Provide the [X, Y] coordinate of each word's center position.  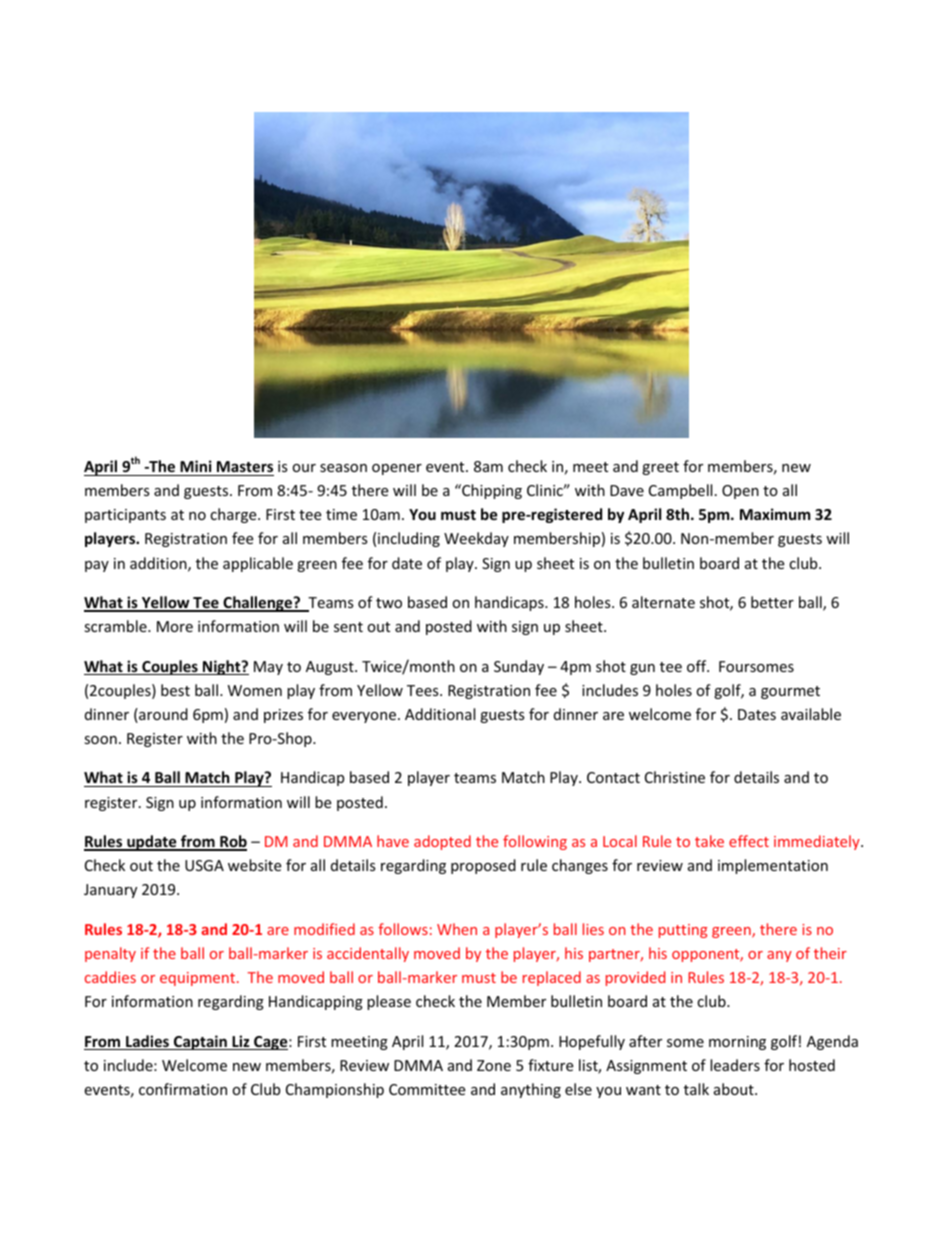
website [254, 865]
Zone [494, 1065]
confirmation [183, 1089]
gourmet [790, 692]
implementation [773, 866]
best [175, 690]
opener [397, 469]
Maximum [775, 514]
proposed [483, 866]
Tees [424, 690]
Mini [196, 466]
